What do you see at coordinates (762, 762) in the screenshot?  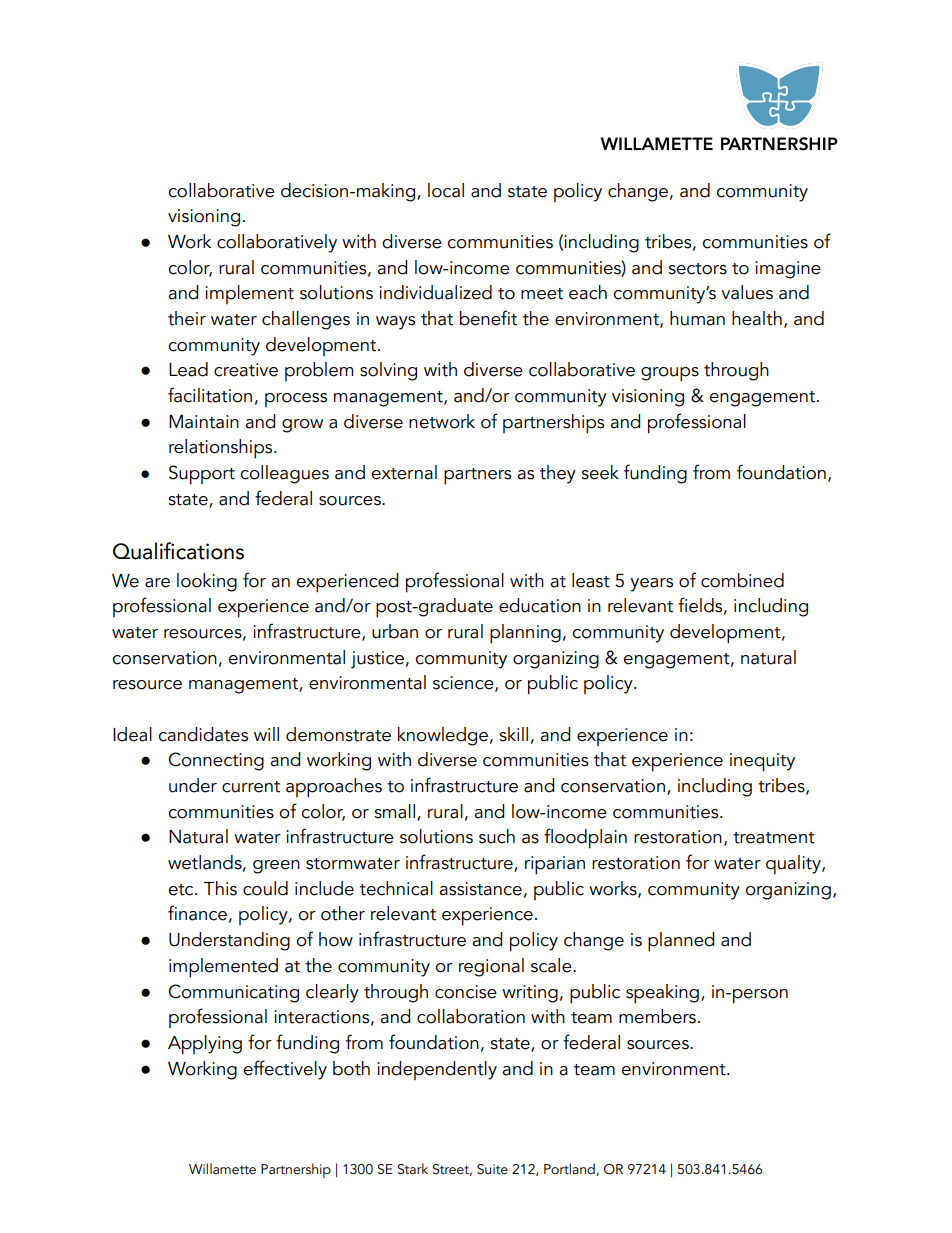 I see `inequity` at bounding box center [762, 762].
